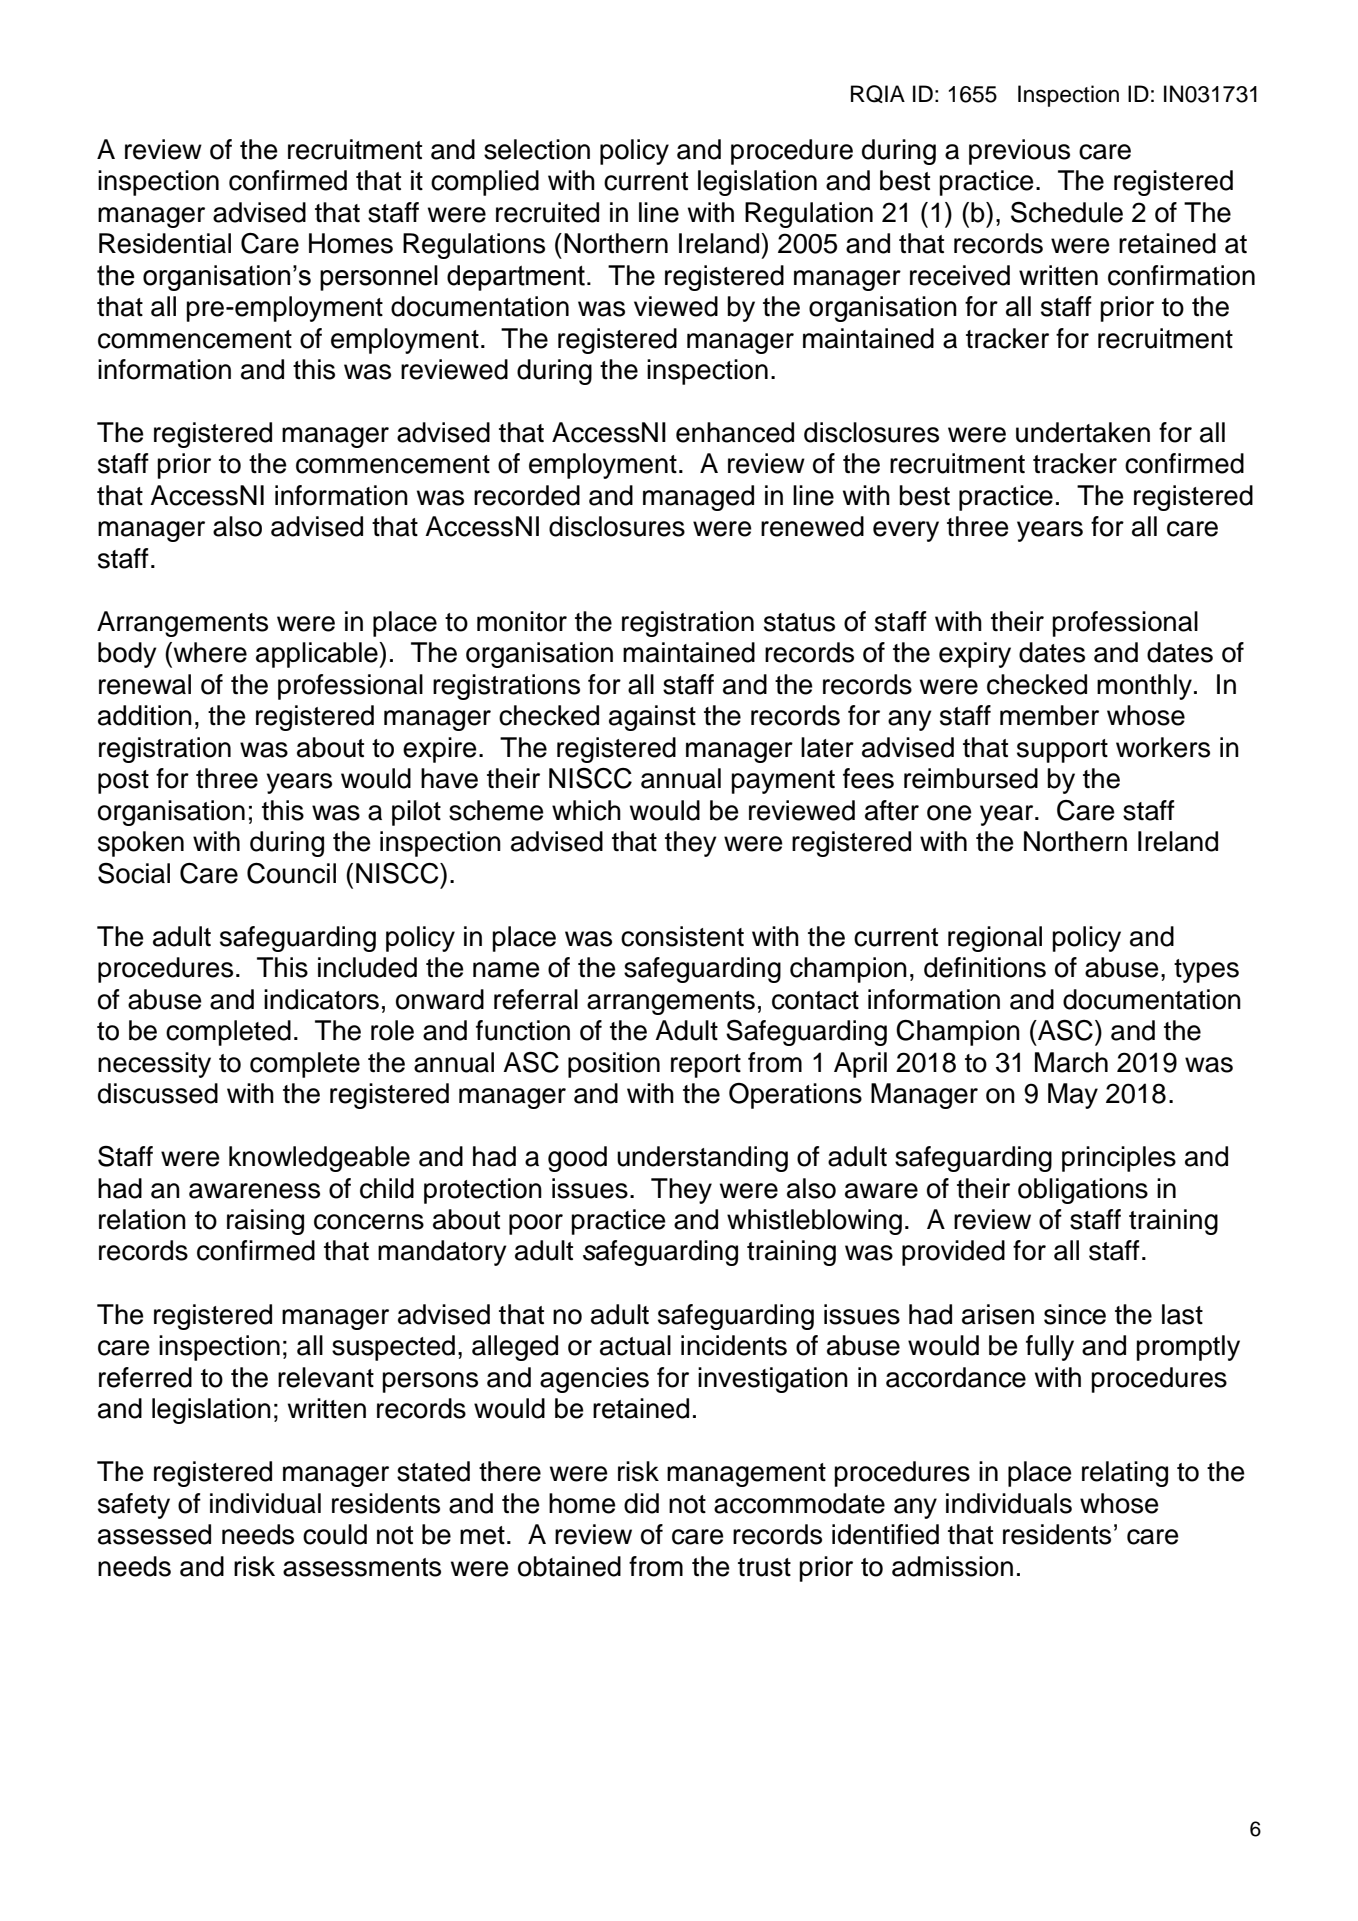  Describe the element at coordinates (165, 243) in the screenshot. I see `Residential` at that location.
